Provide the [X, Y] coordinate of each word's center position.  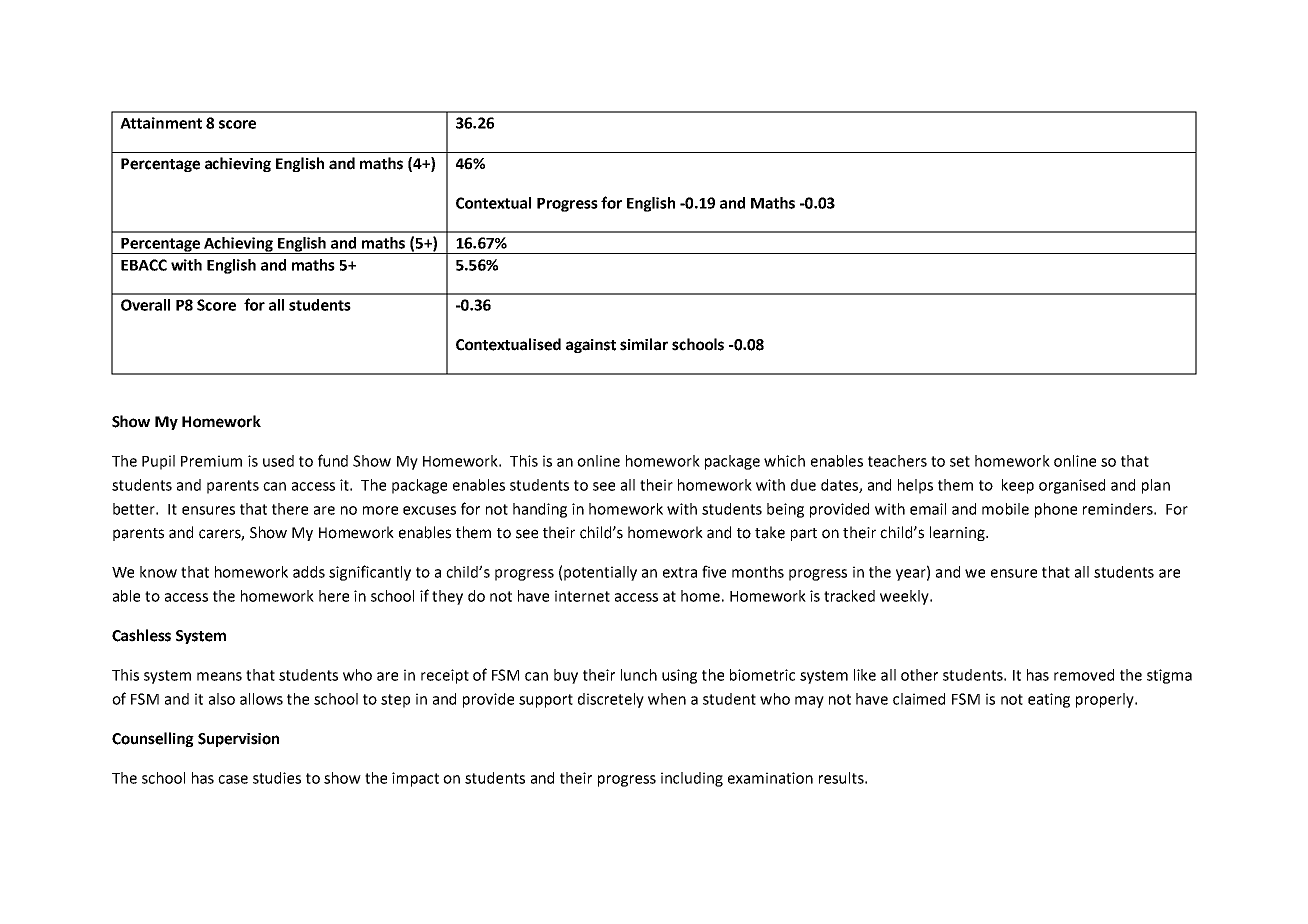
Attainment [161, 123]
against [591, 346]
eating [1049, 700]
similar [644, 344]
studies [277, 778]
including [692, 779]
